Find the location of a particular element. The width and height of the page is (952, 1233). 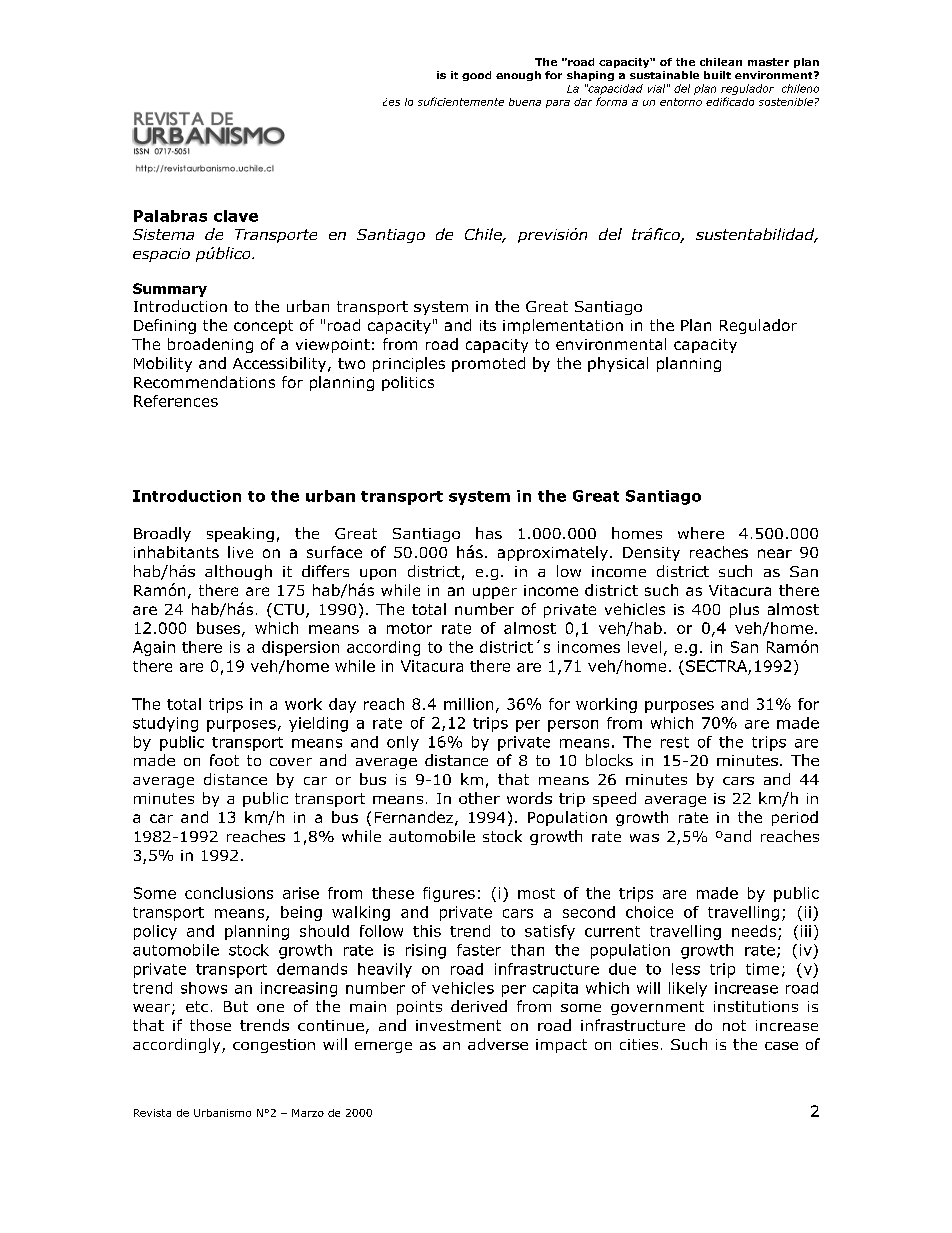

physical is located at coordinates (618, 364).
